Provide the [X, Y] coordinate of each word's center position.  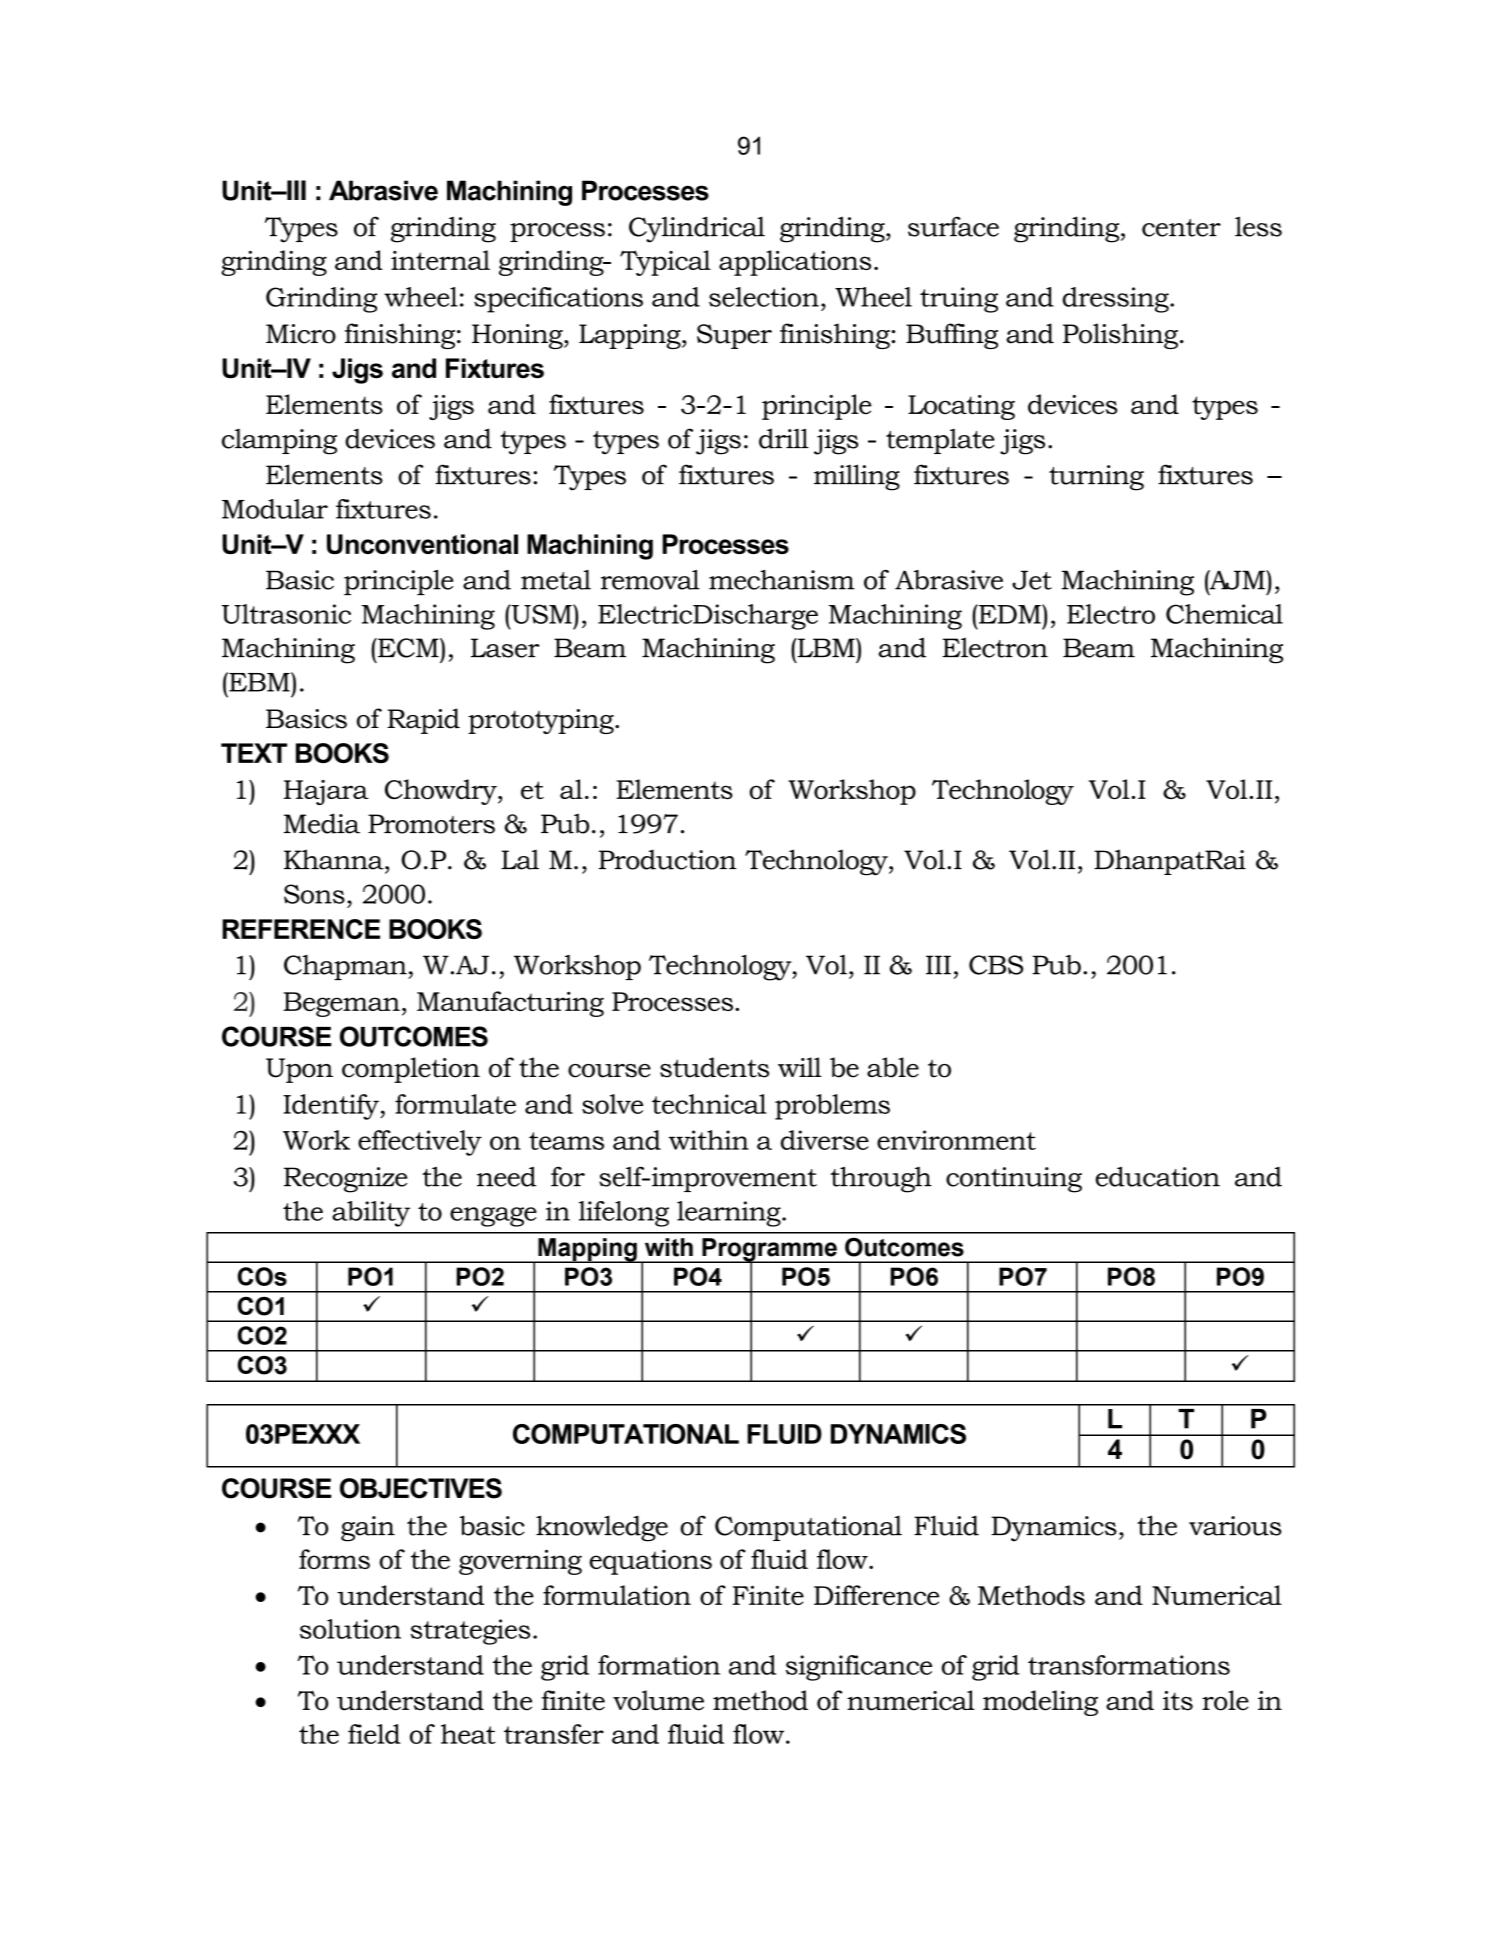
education [1158, 1176]
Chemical [1224, 614]
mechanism [782, 580]
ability [371, 1214]
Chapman [346, 967]
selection [764, 297]
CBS [996, 965]
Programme [769, 1251]
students [714, 1067]
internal [440, 260]
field [374, 1734]
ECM [408, 648]
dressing [1117, 300]
